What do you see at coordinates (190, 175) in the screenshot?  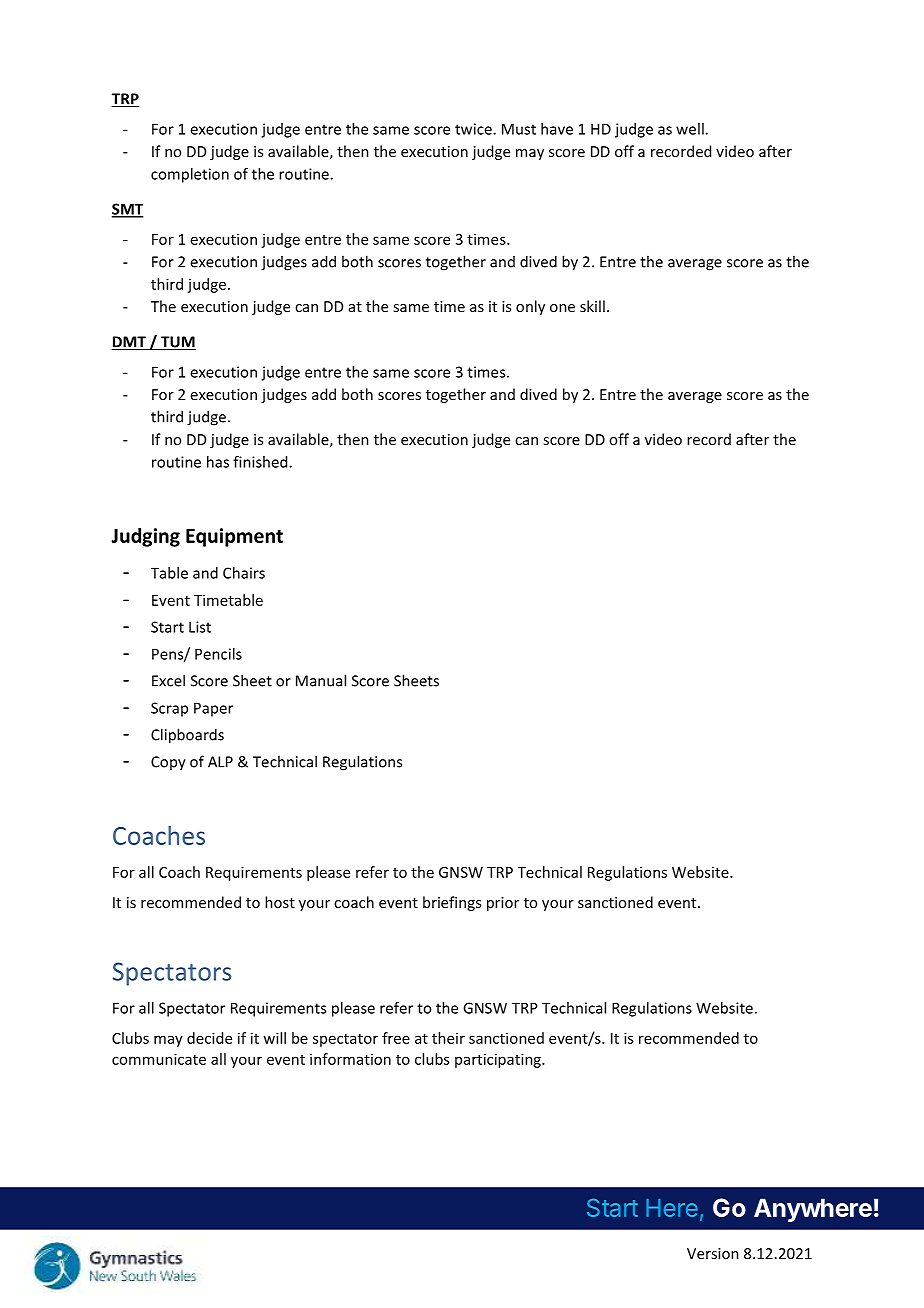 I see `completion` at bounding box center [190, 175].
